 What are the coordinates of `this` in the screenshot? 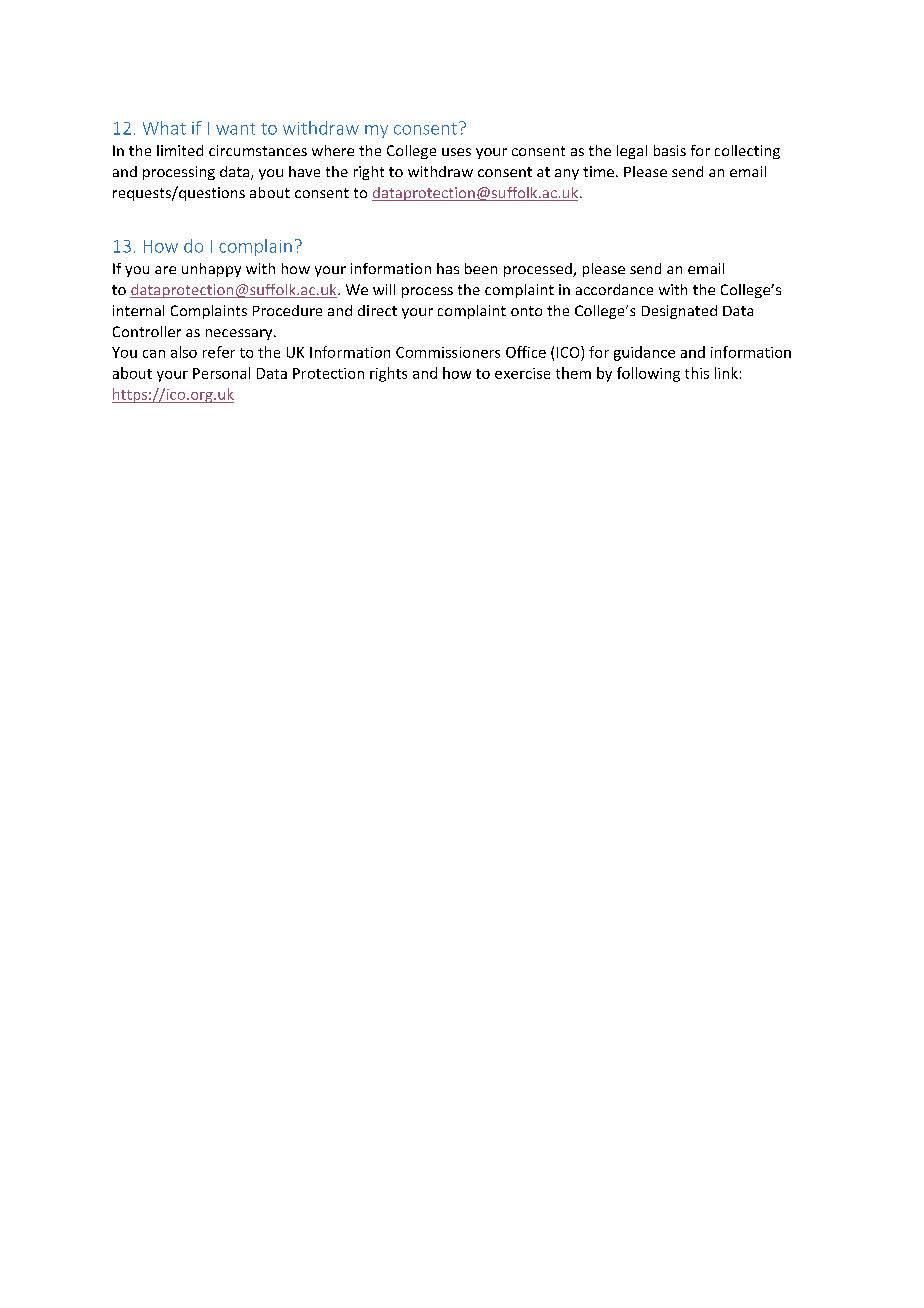 It's located at (697, 373).
